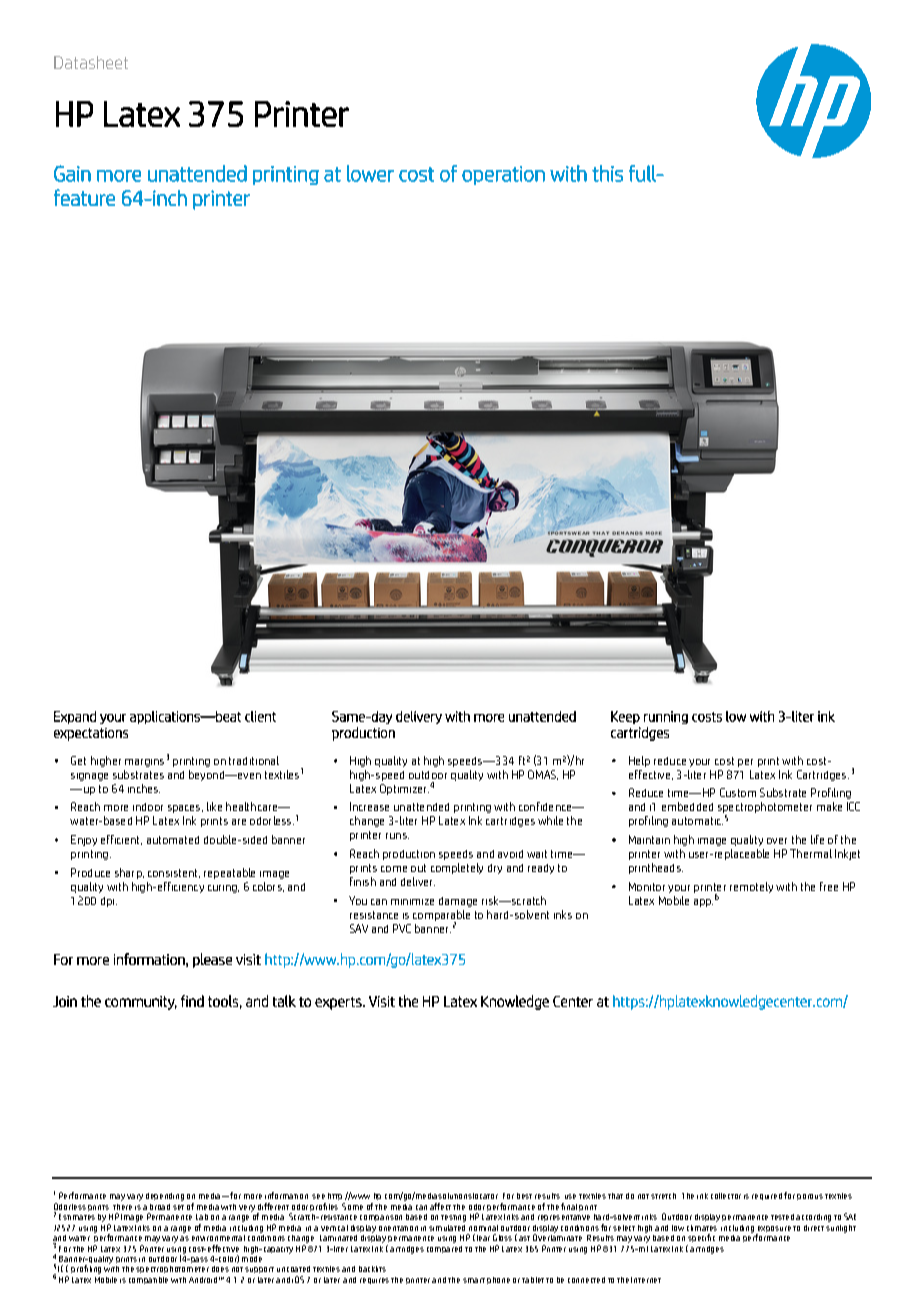 The height and width of the screenshot is (1308, 924). Describe the element at coordinates (503, 175) in the screenshot. I see `operation` at that location.
